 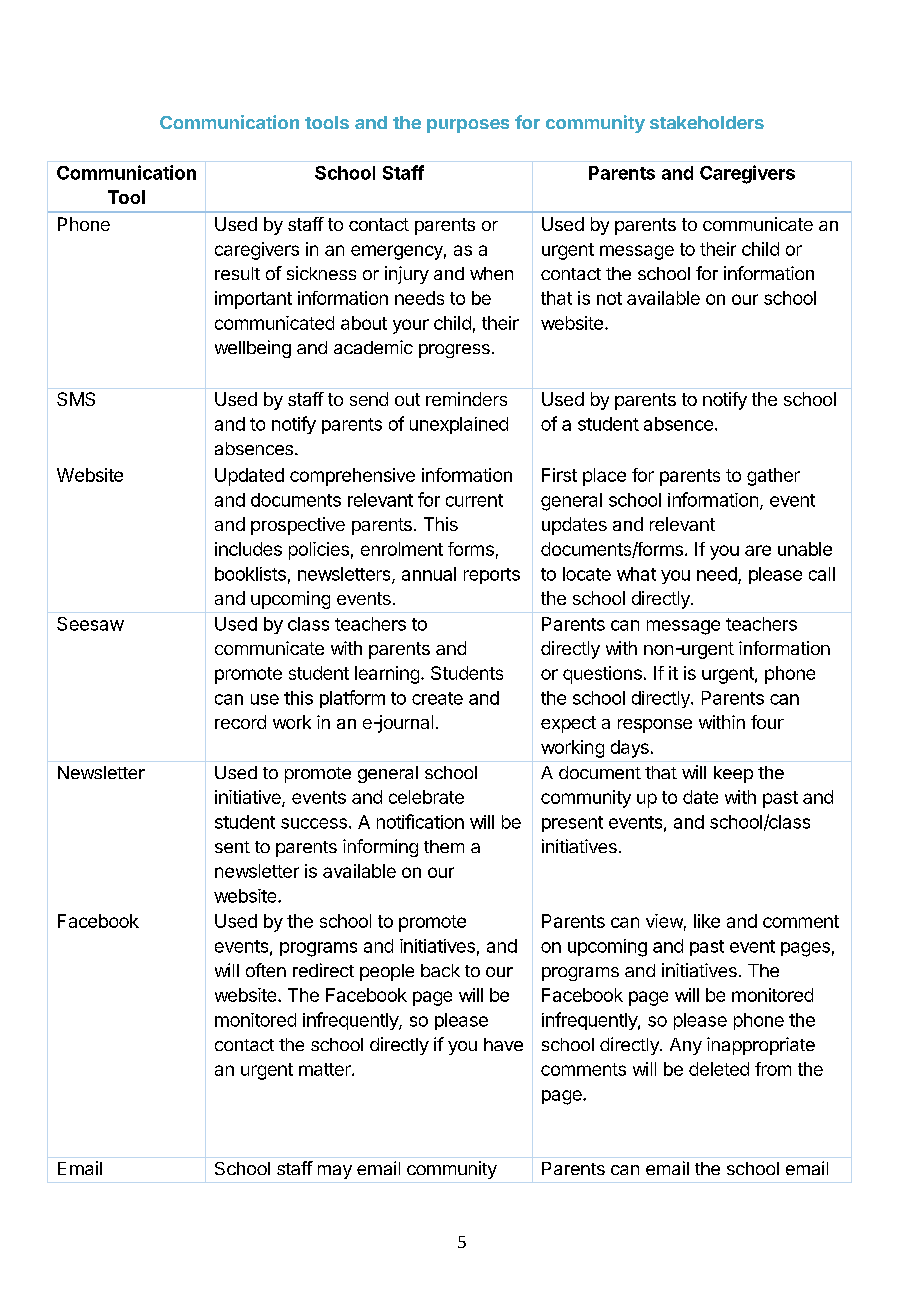 I want to click on may, so click(x=335, y=1172).
